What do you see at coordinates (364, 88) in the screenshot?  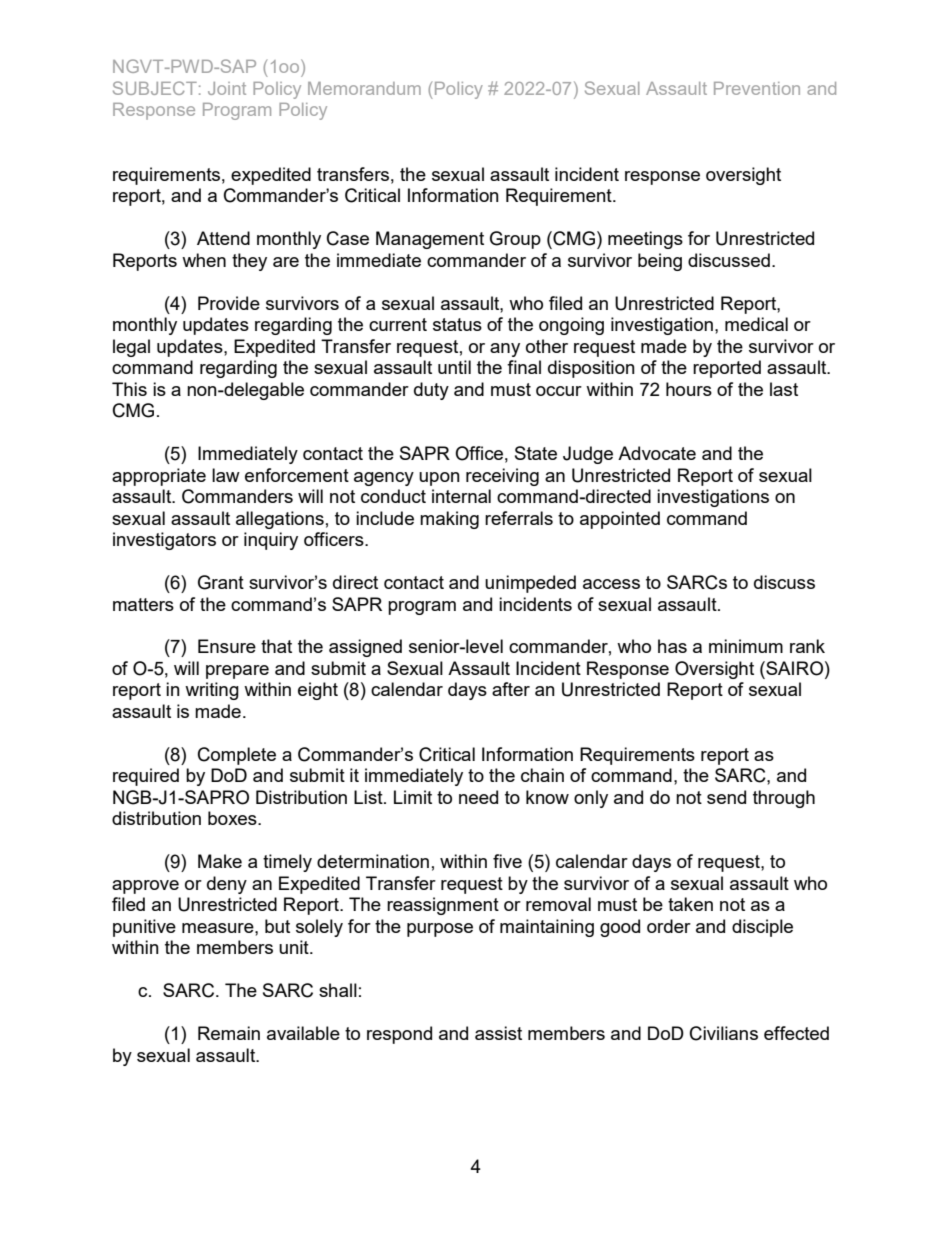 I see `Memorandum` at bounding box center [364, 88].
